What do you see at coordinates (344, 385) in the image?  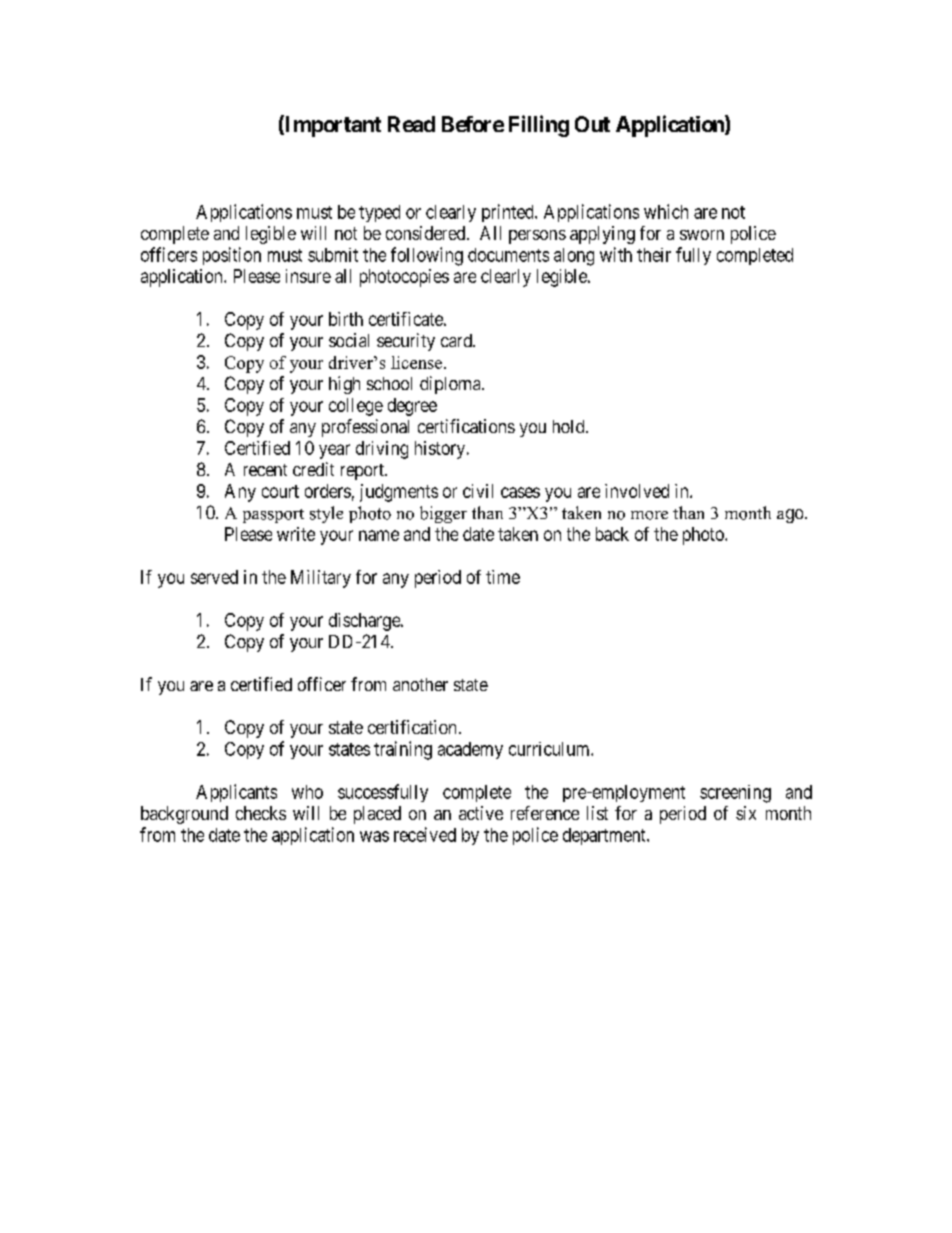 I see `high` at bounding box center [344, 385].
